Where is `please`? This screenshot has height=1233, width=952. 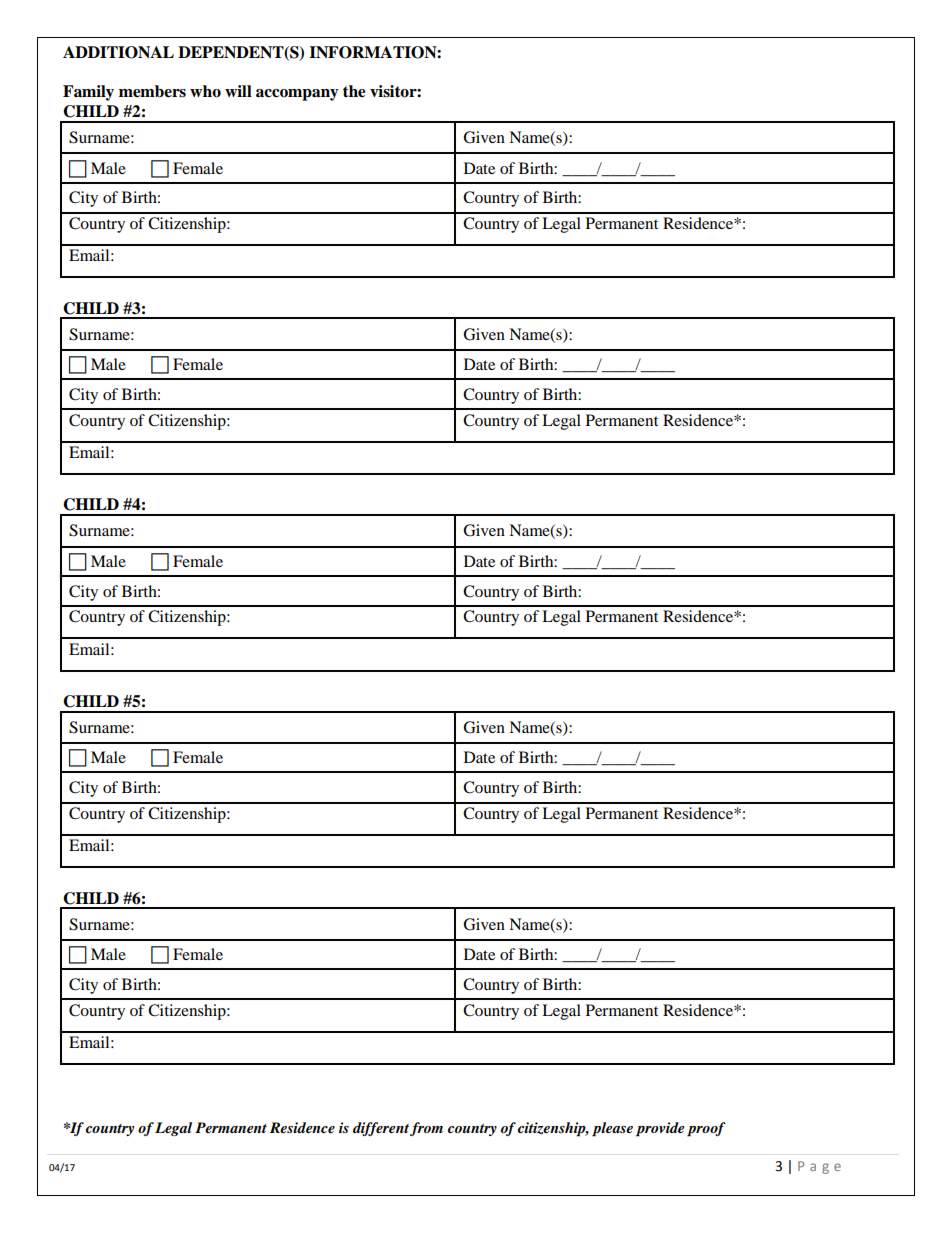 please is located at coordinates (612, 1129).
